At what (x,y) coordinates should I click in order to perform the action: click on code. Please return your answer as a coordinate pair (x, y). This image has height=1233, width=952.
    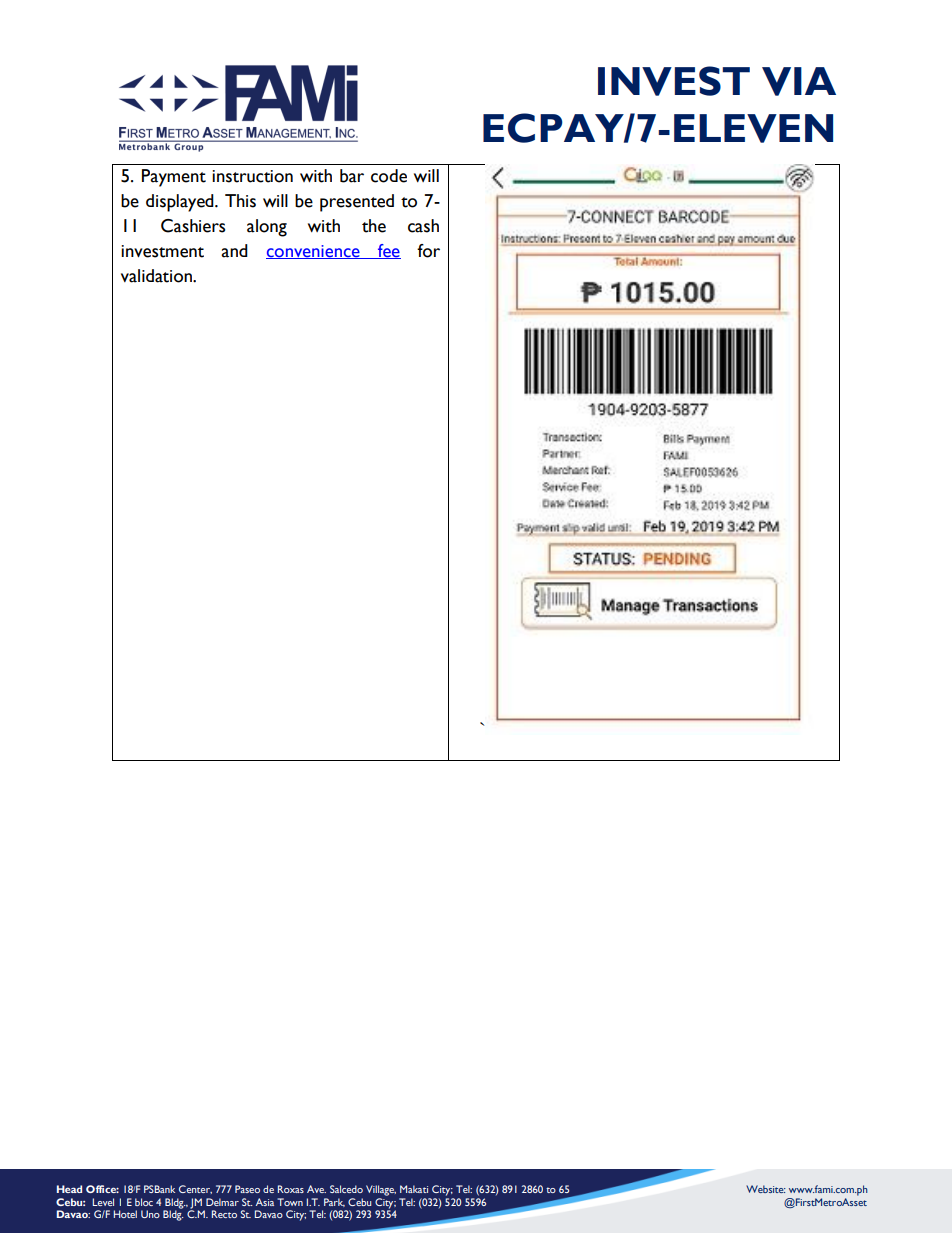
    Looking at the image, I should click on (389, 176).
